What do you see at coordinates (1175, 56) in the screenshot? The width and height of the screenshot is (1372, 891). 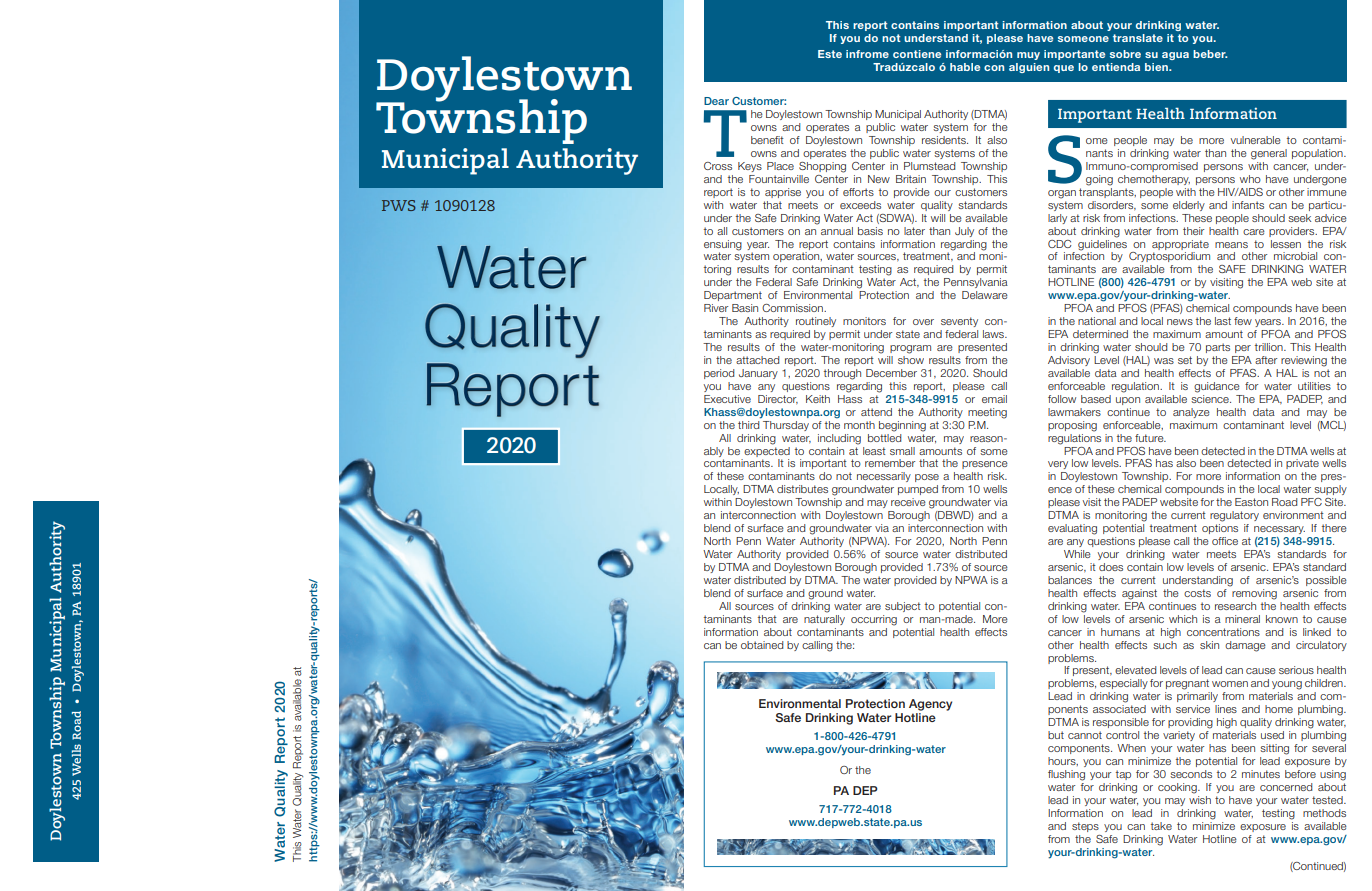 I see `agua` at bounding box center [1175, 56].
